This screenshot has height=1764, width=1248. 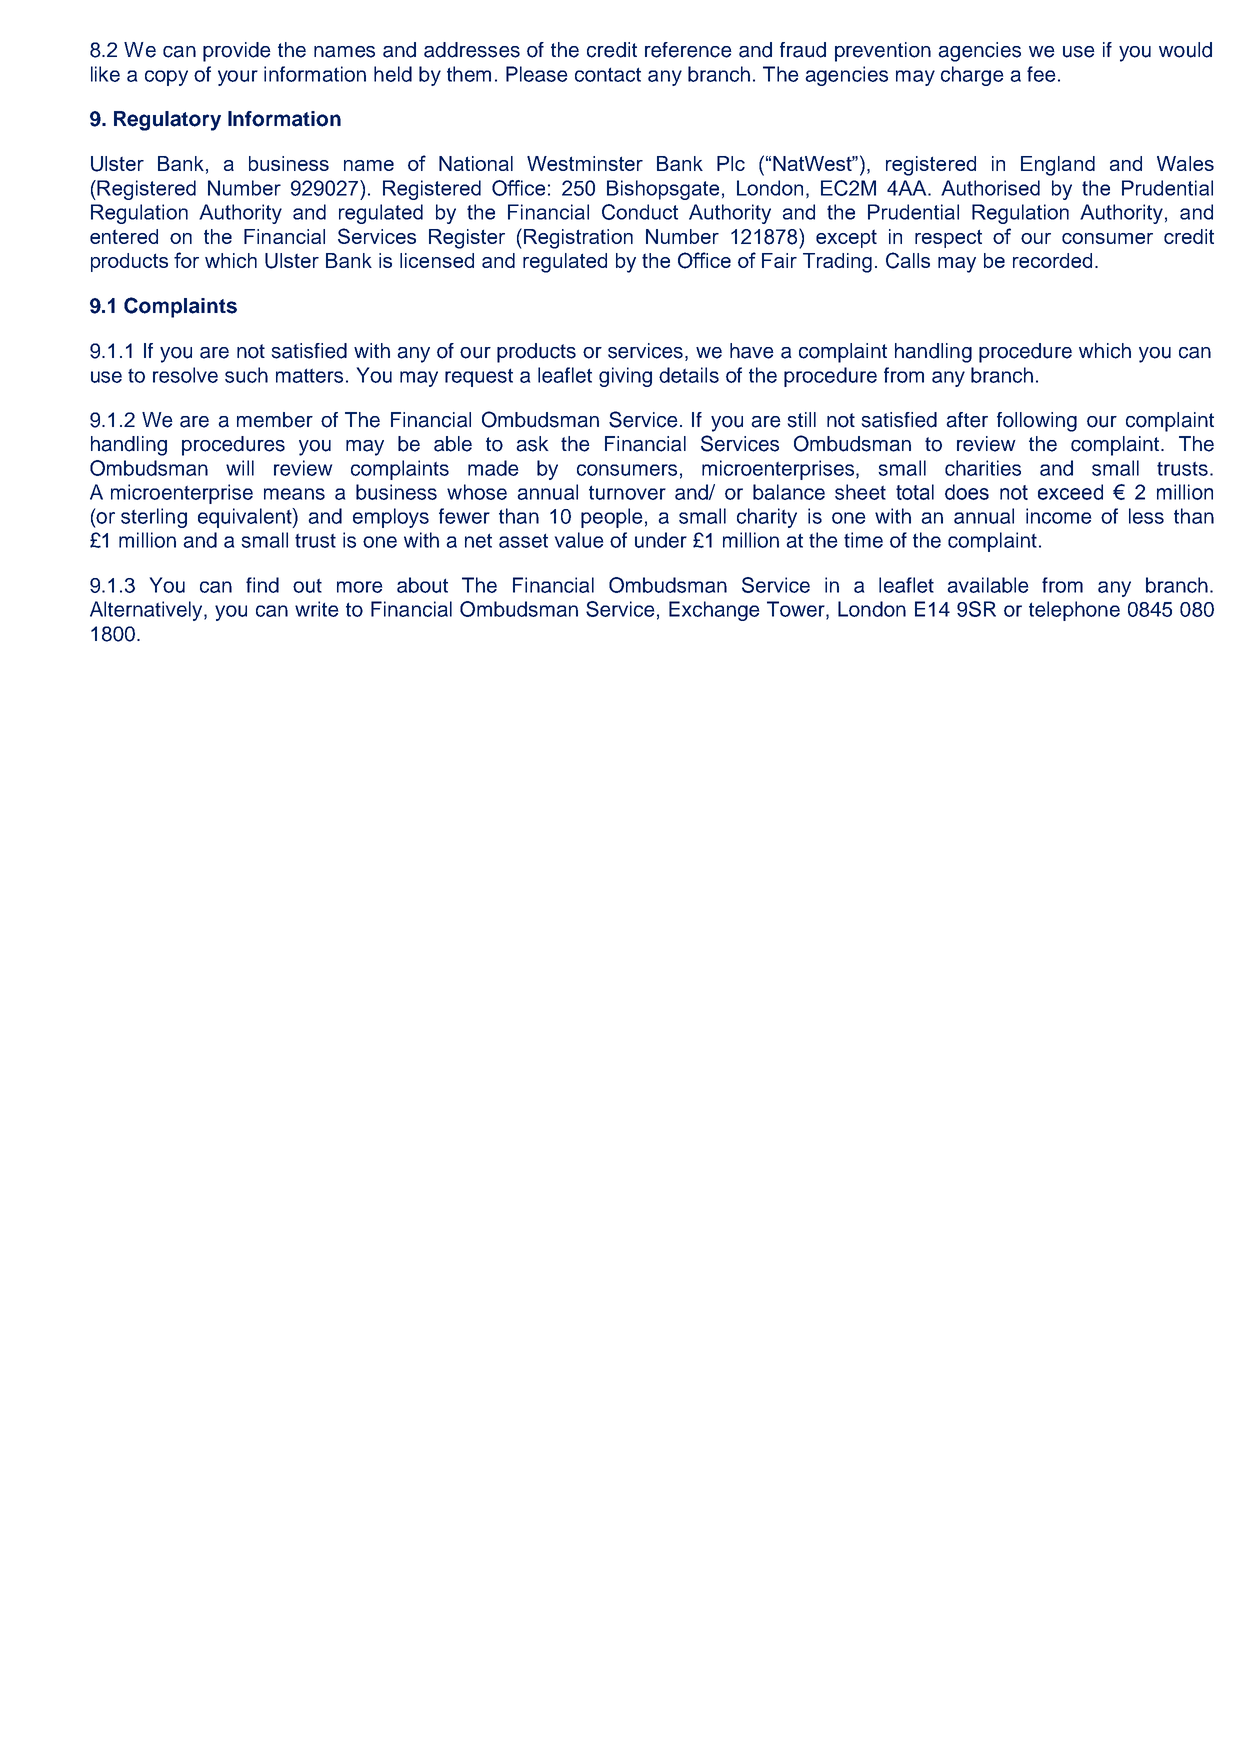 What do you see at coordinates (752, 351) in the screenshot?
I see `have` at bounding box center [752, 351].
